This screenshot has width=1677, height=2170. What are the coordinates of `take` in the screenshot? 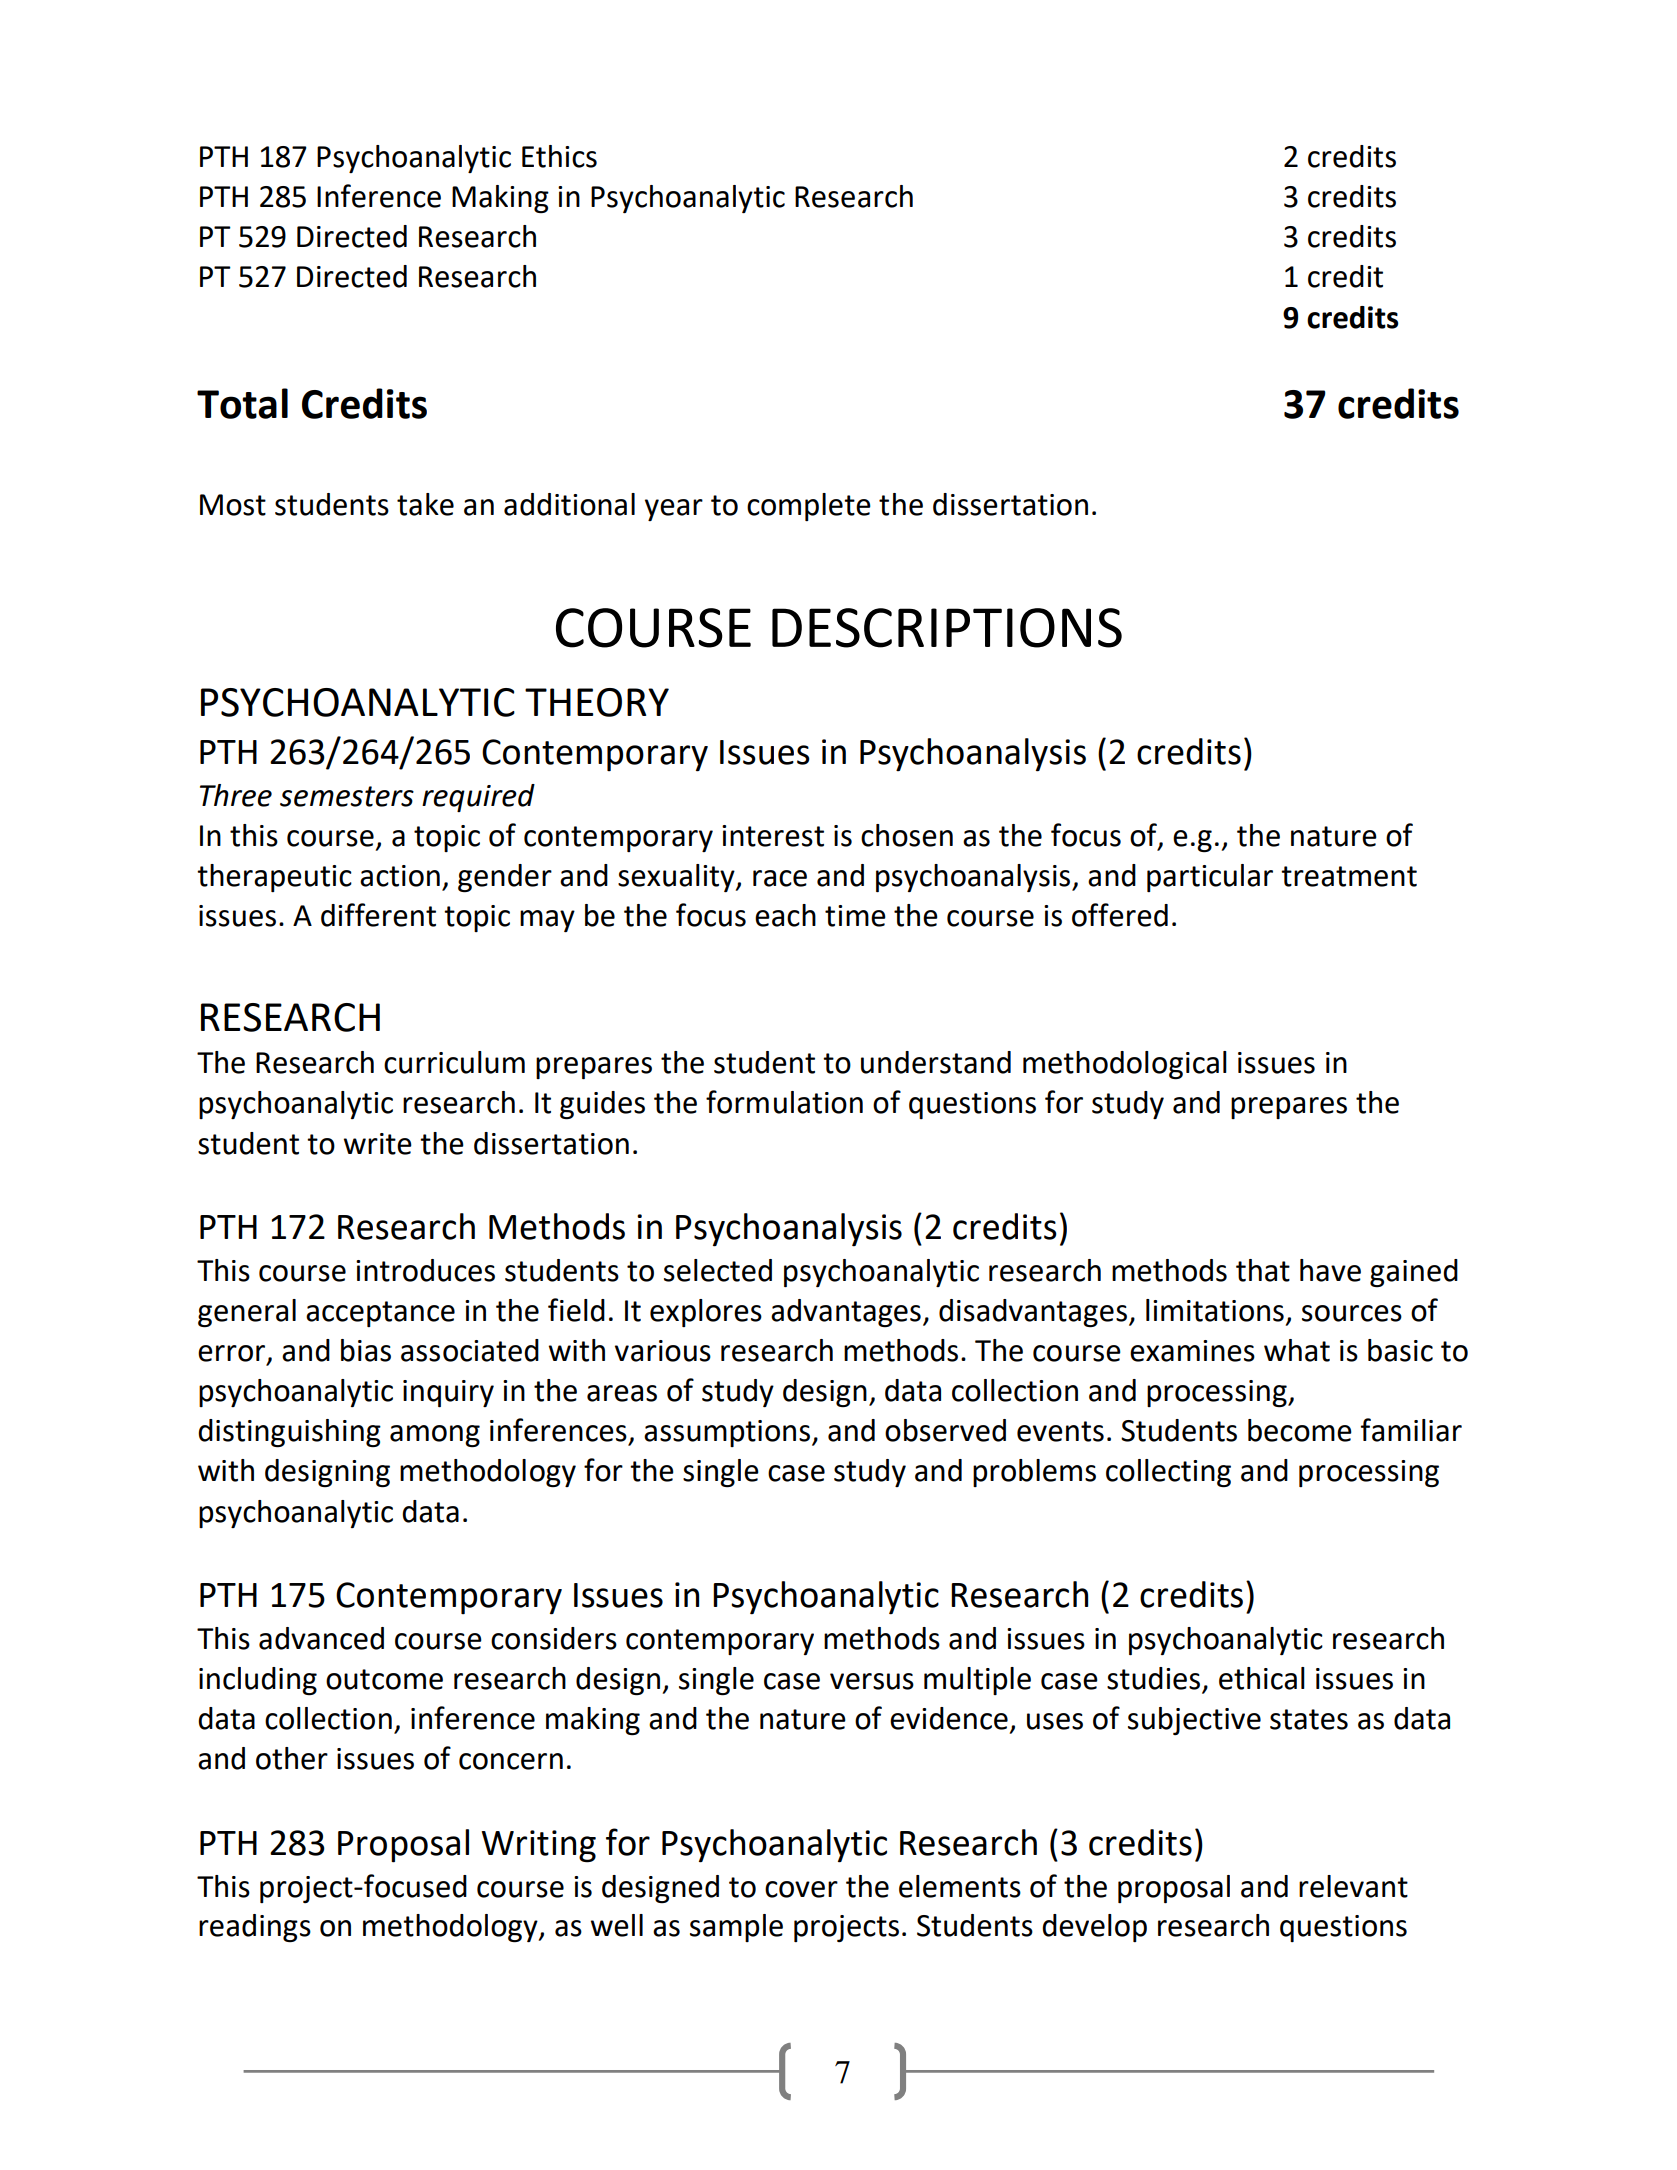 It's located at (425, 504).
